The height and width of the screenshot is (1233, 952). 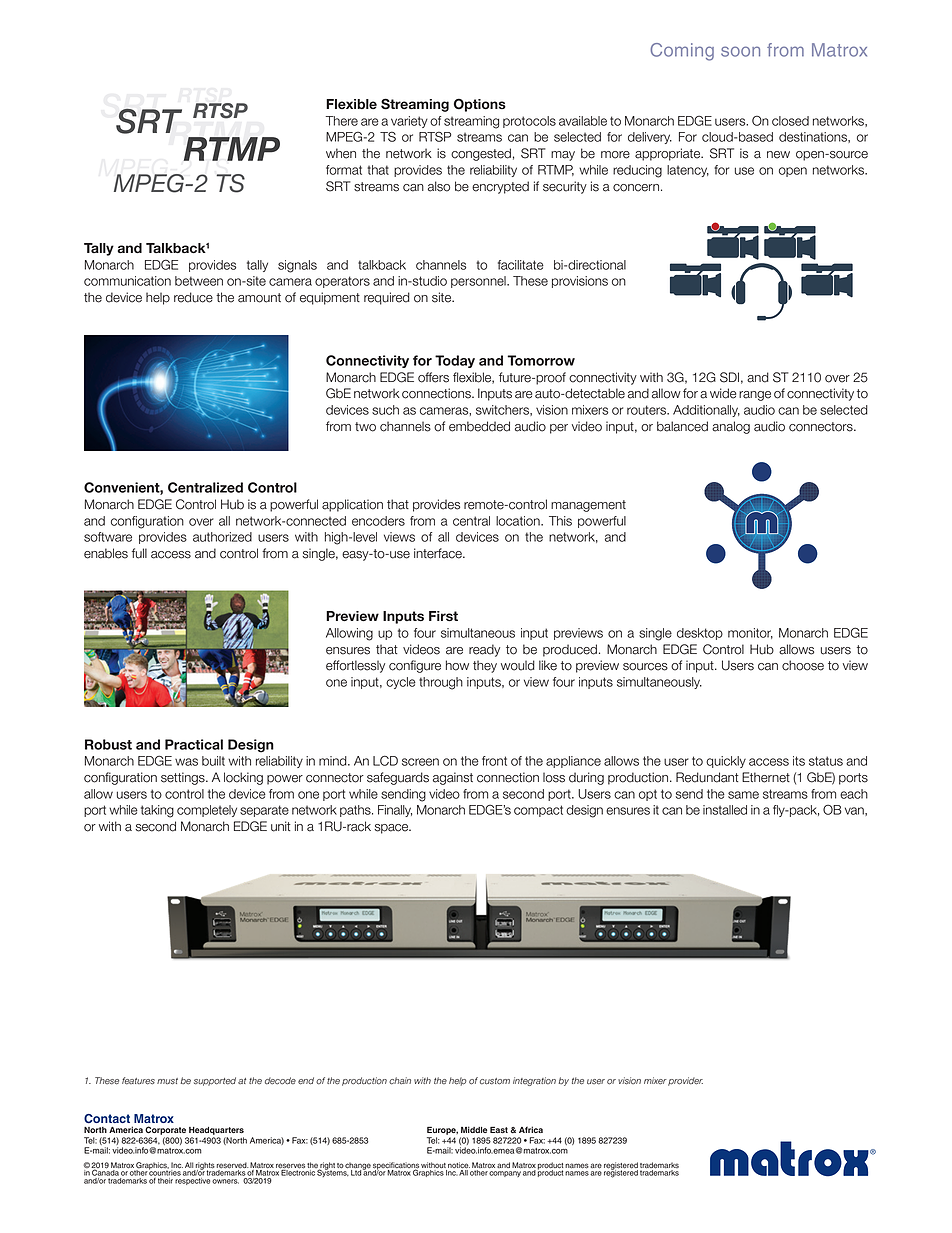 I want to click on provider, so click(x=685, y=1081).
